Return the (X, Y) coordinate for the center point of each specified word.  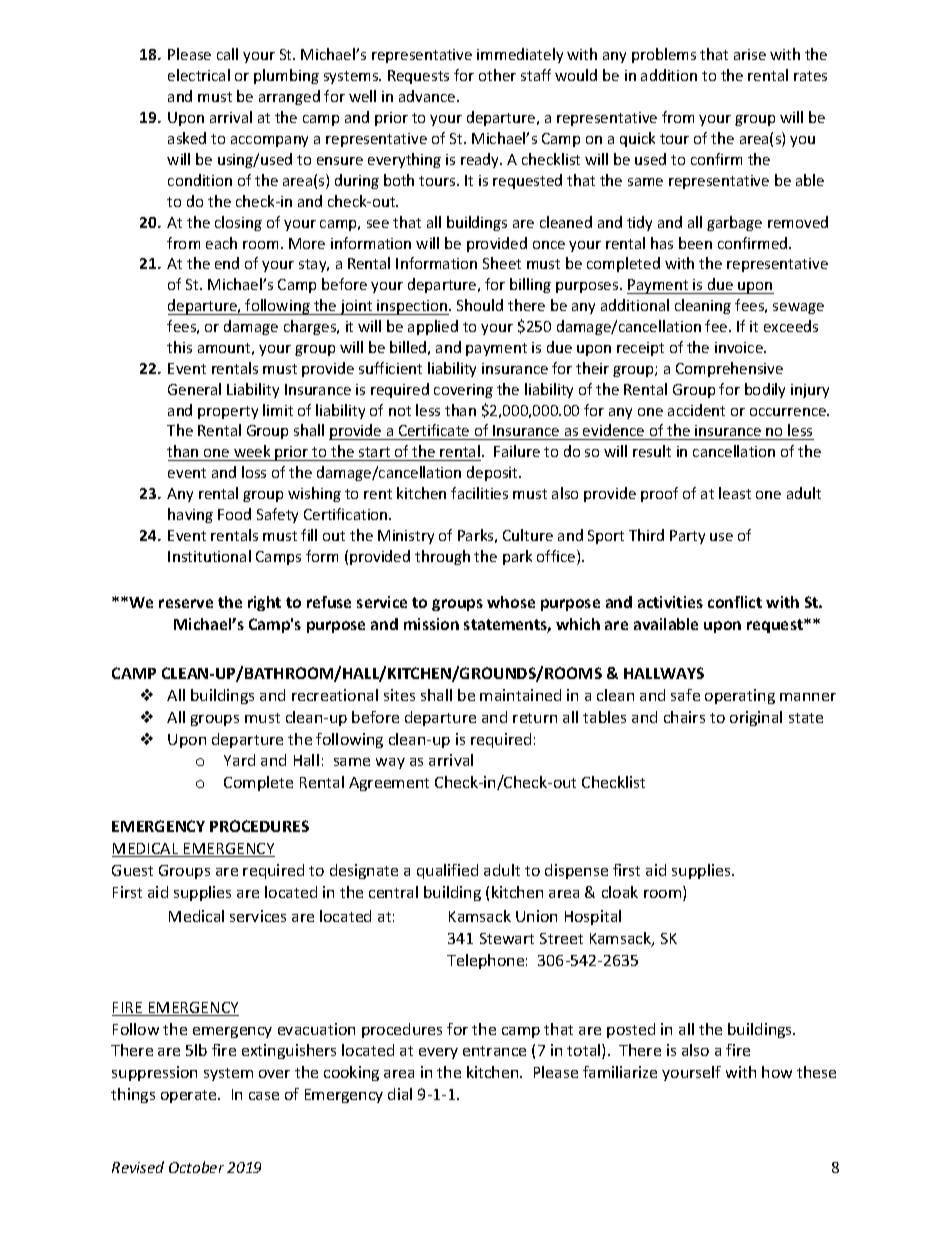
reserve (186, 603)
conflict (735, 602)
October (196, 1167)
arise (750, 54)
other (497, 75)
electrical (199, 75)
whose (511, 602)
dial (400, 1094)
